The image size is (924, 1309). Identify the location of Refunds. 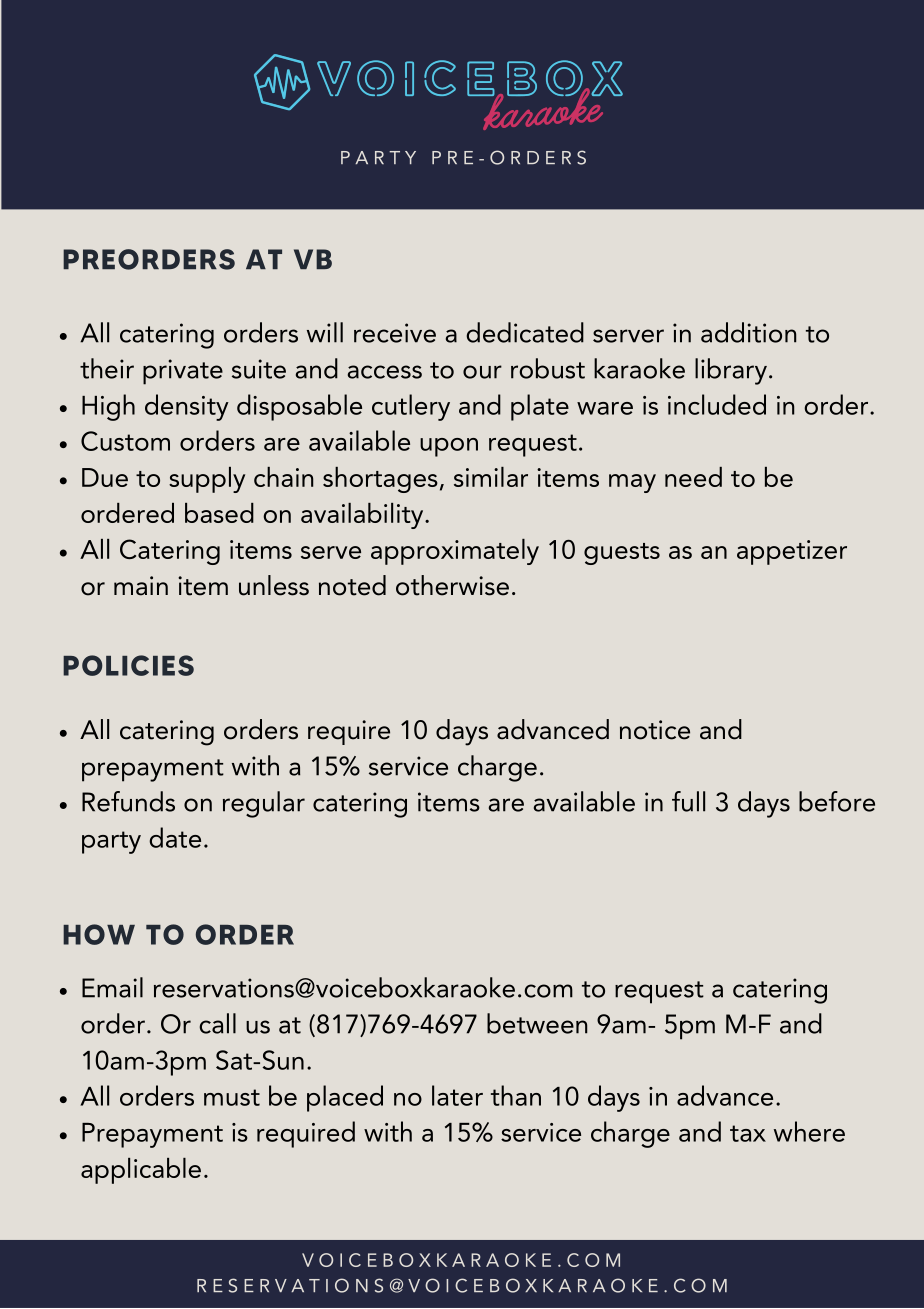
(128, 801).
